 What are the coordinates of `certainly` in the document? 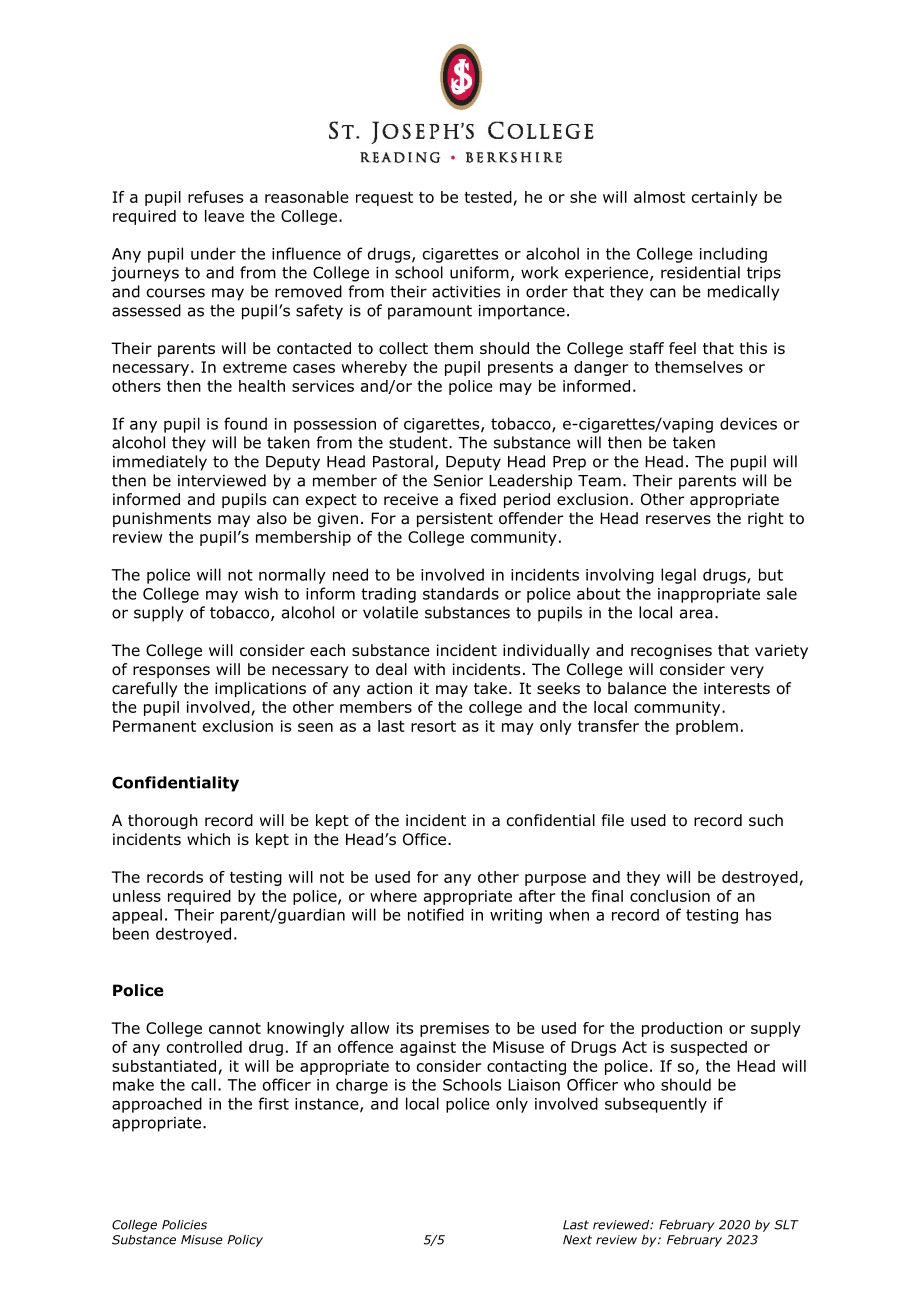 It's located at (725, 198).
